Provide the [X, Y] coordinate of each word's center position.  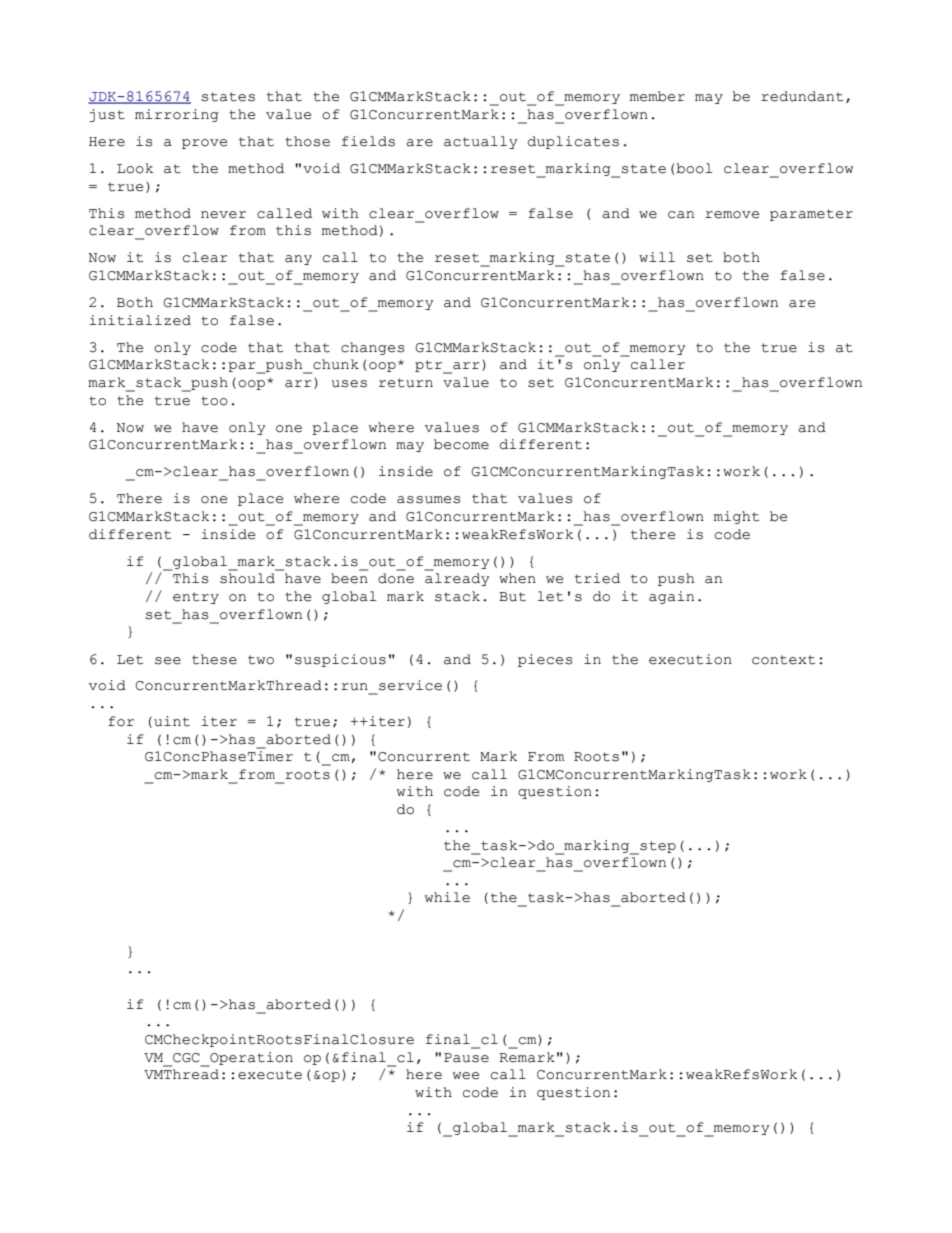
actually [480, 142]
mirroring [177, 115]
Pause [466, 1058]
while [447, 897]
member [657, 96]
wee [466, 1076]
